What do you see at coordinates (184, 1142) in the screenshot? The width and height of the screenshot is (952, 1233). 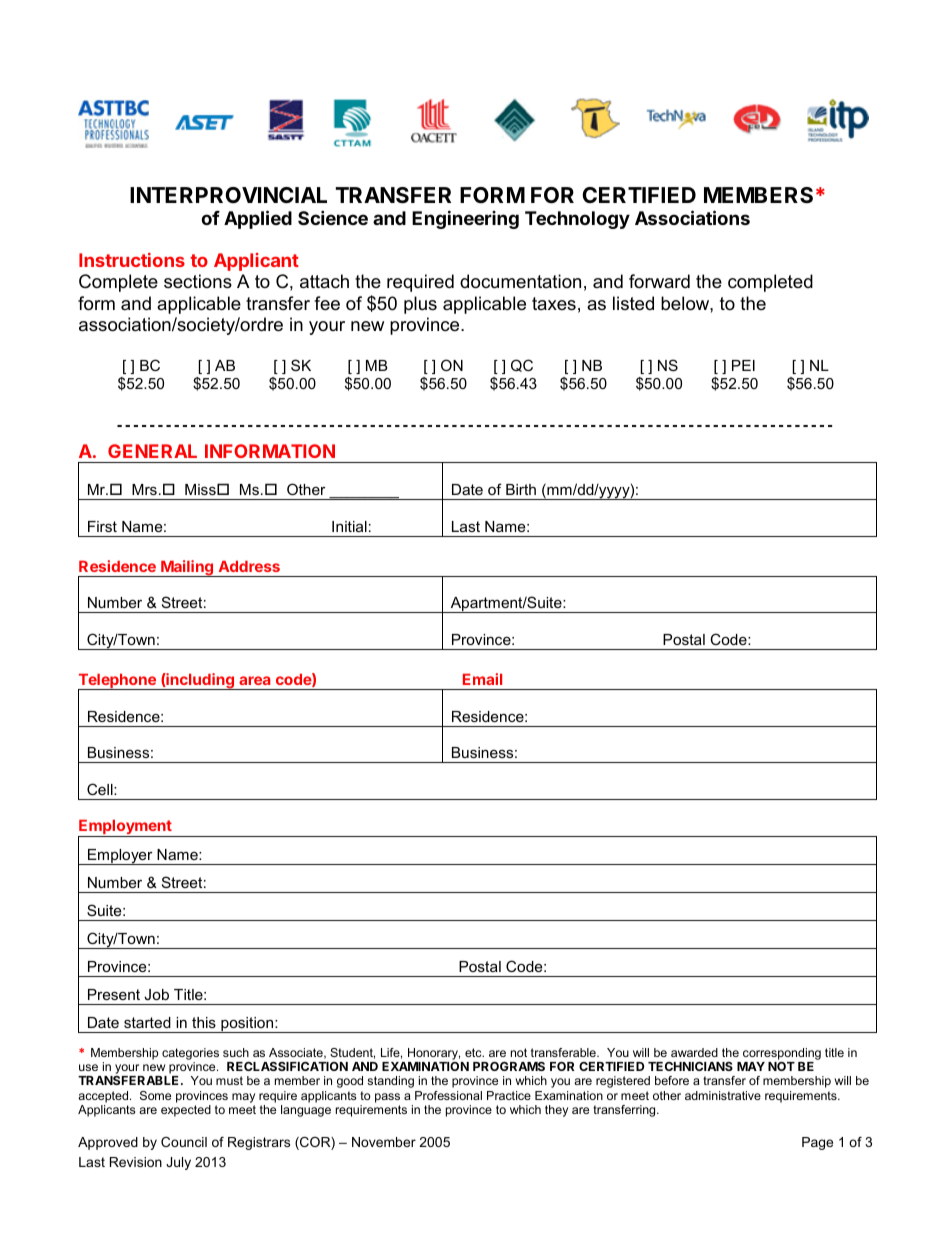 I see `Council` at bounding box center [184, 1142].
